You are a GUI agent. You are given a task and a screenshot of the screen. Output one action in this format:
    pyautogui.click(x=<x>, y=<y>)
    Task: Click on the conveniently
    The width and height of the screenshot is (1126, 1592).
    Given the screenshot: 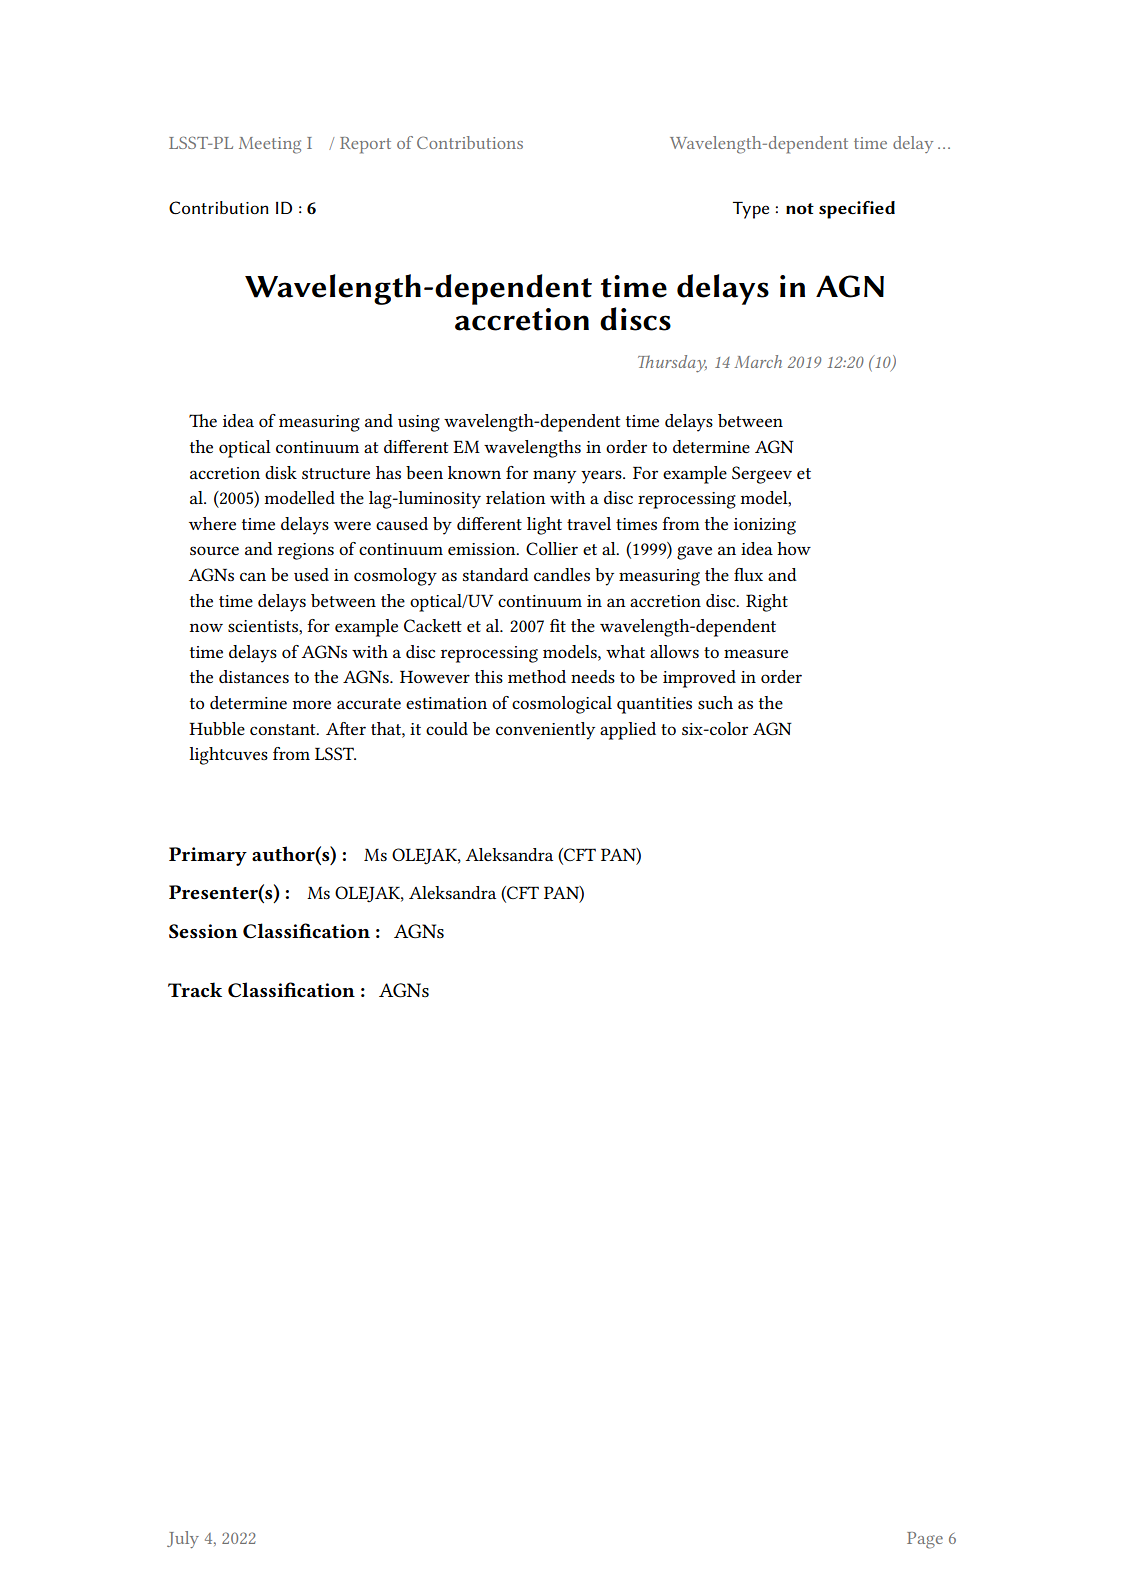 What is the action you would take?
    pyautogui.click(x=545, y=731)
